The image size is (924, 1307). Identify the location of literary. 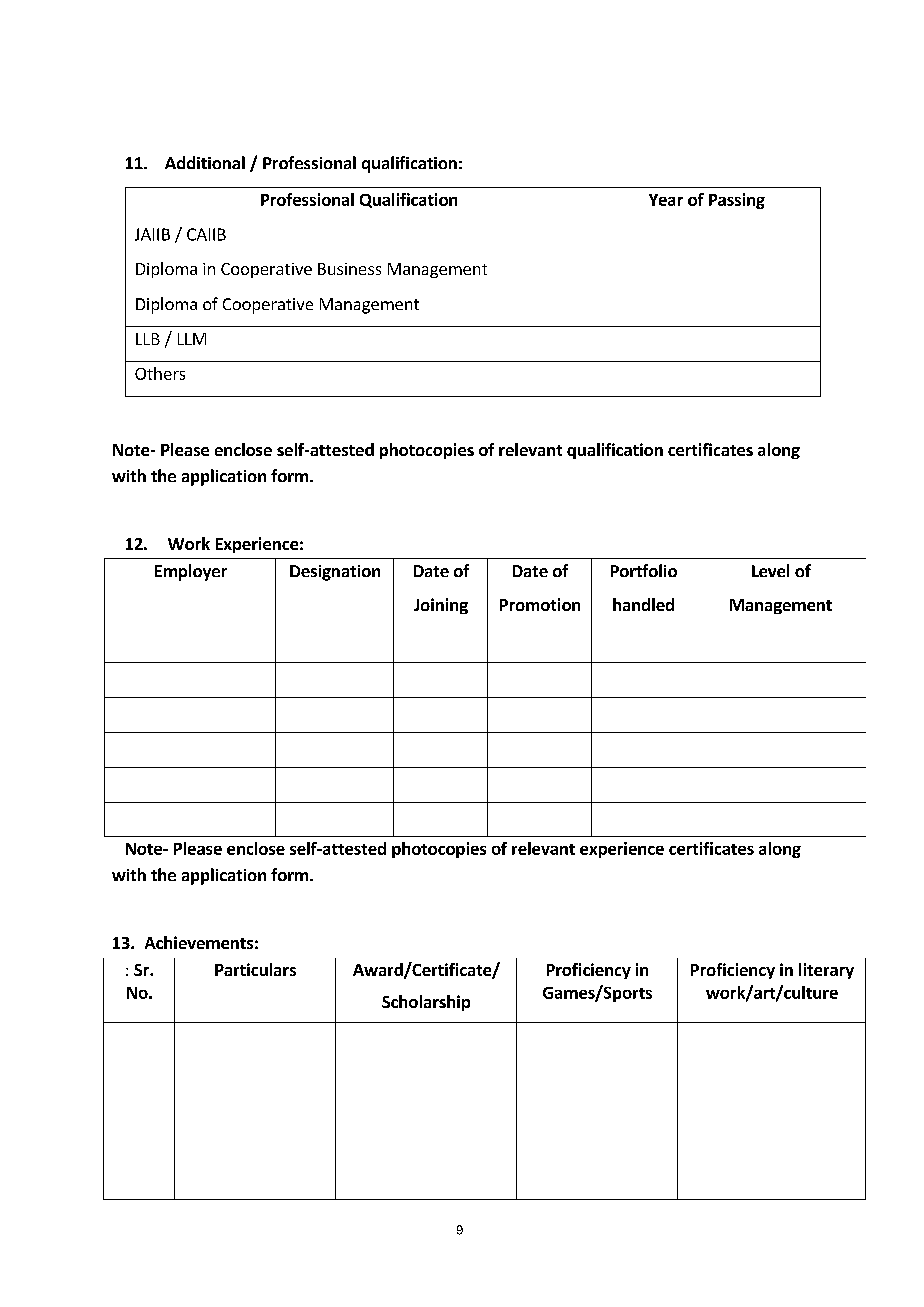
(826, 971).
